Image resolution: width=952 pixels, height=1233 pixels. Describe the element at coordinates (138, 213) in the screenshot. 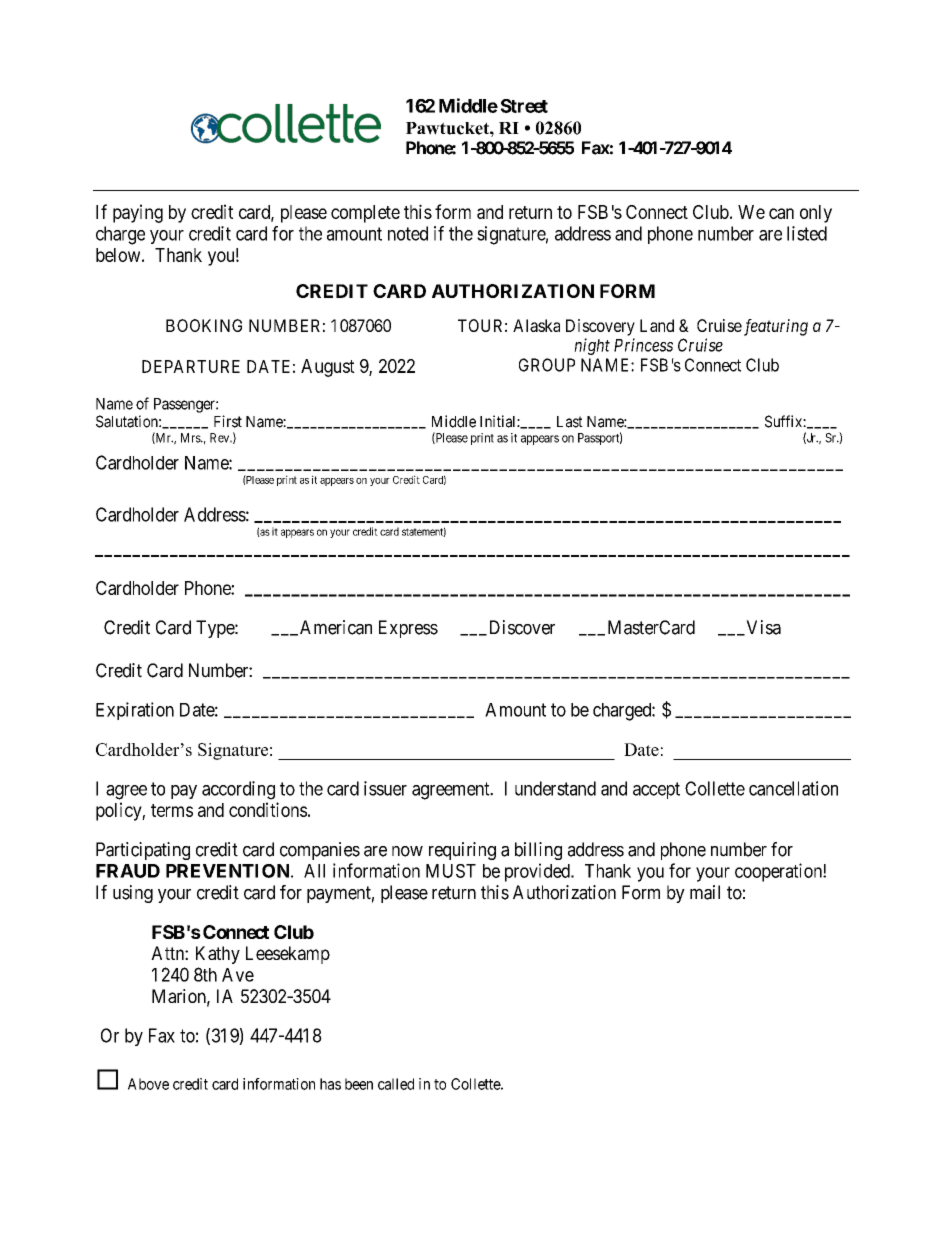

I see `paying` at that location.
